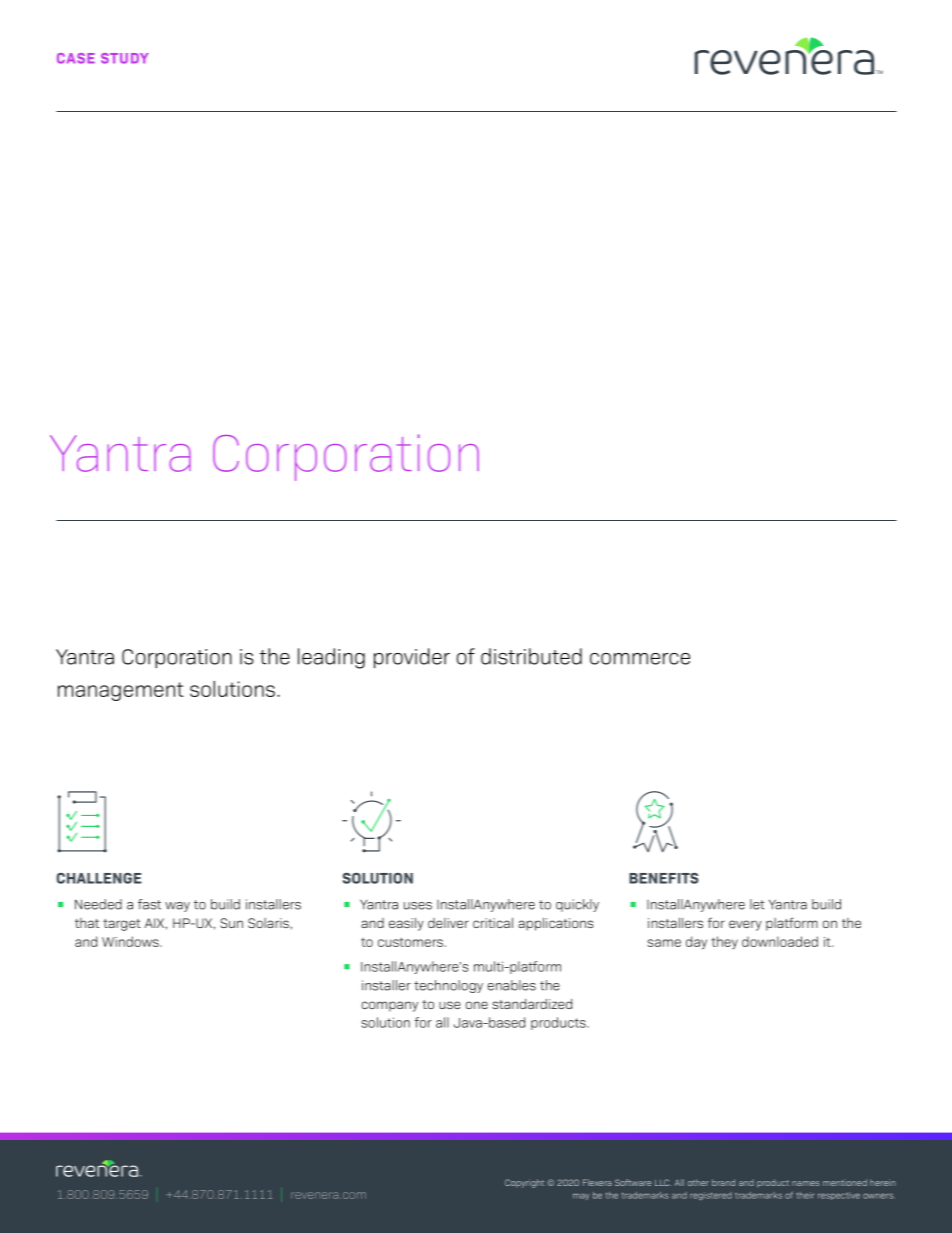  What do you see at coordinates (806, 1183) in the image?
I see `names` at bounding box center [806, 1183].
